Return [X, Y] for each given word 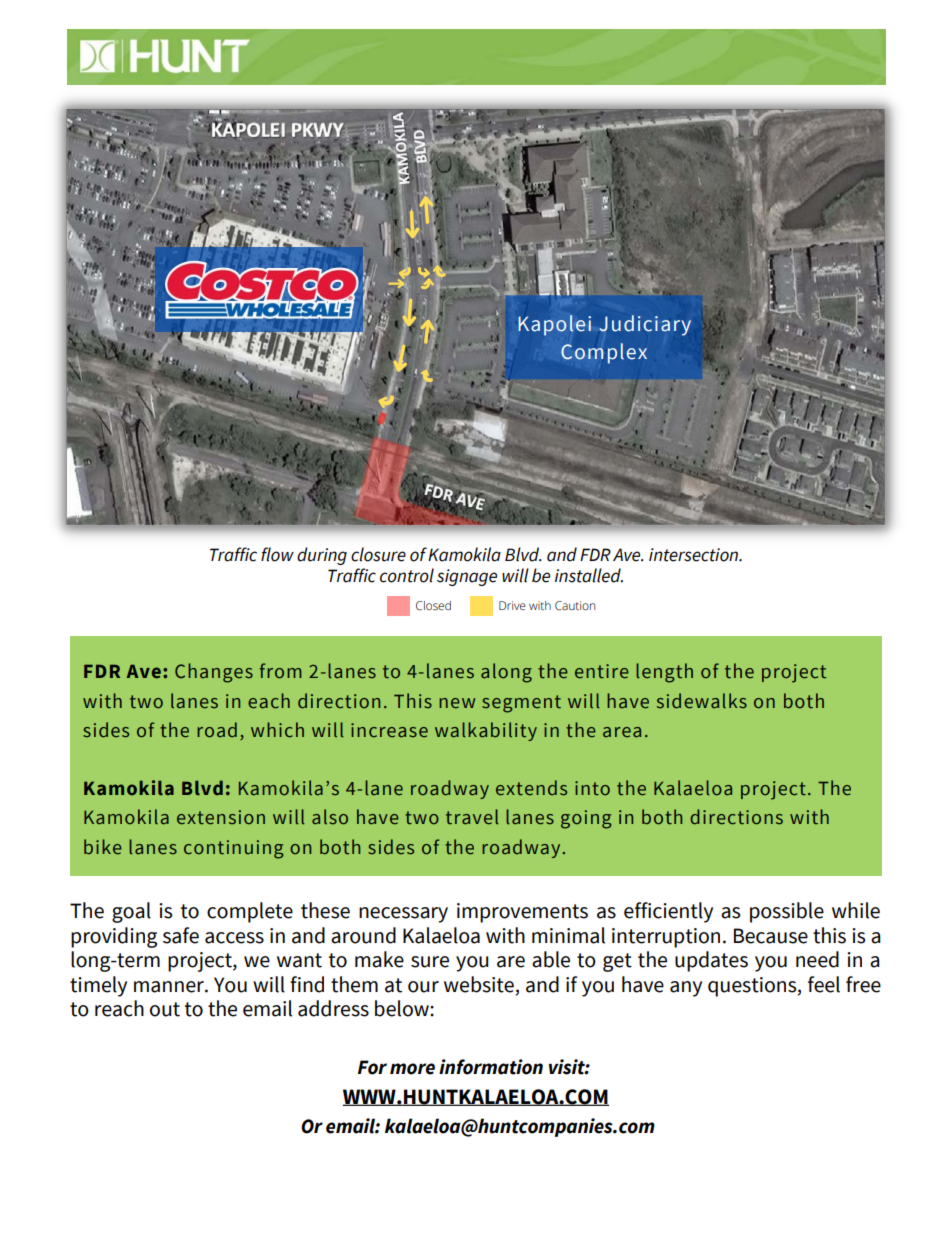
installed [589, 575]
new [457, 703]
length [664, 673]
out [165, 1009]
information [491, 1067]
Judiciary [645, 325]
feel [824, 984]
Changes [214, 673]
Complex [604, 353]
